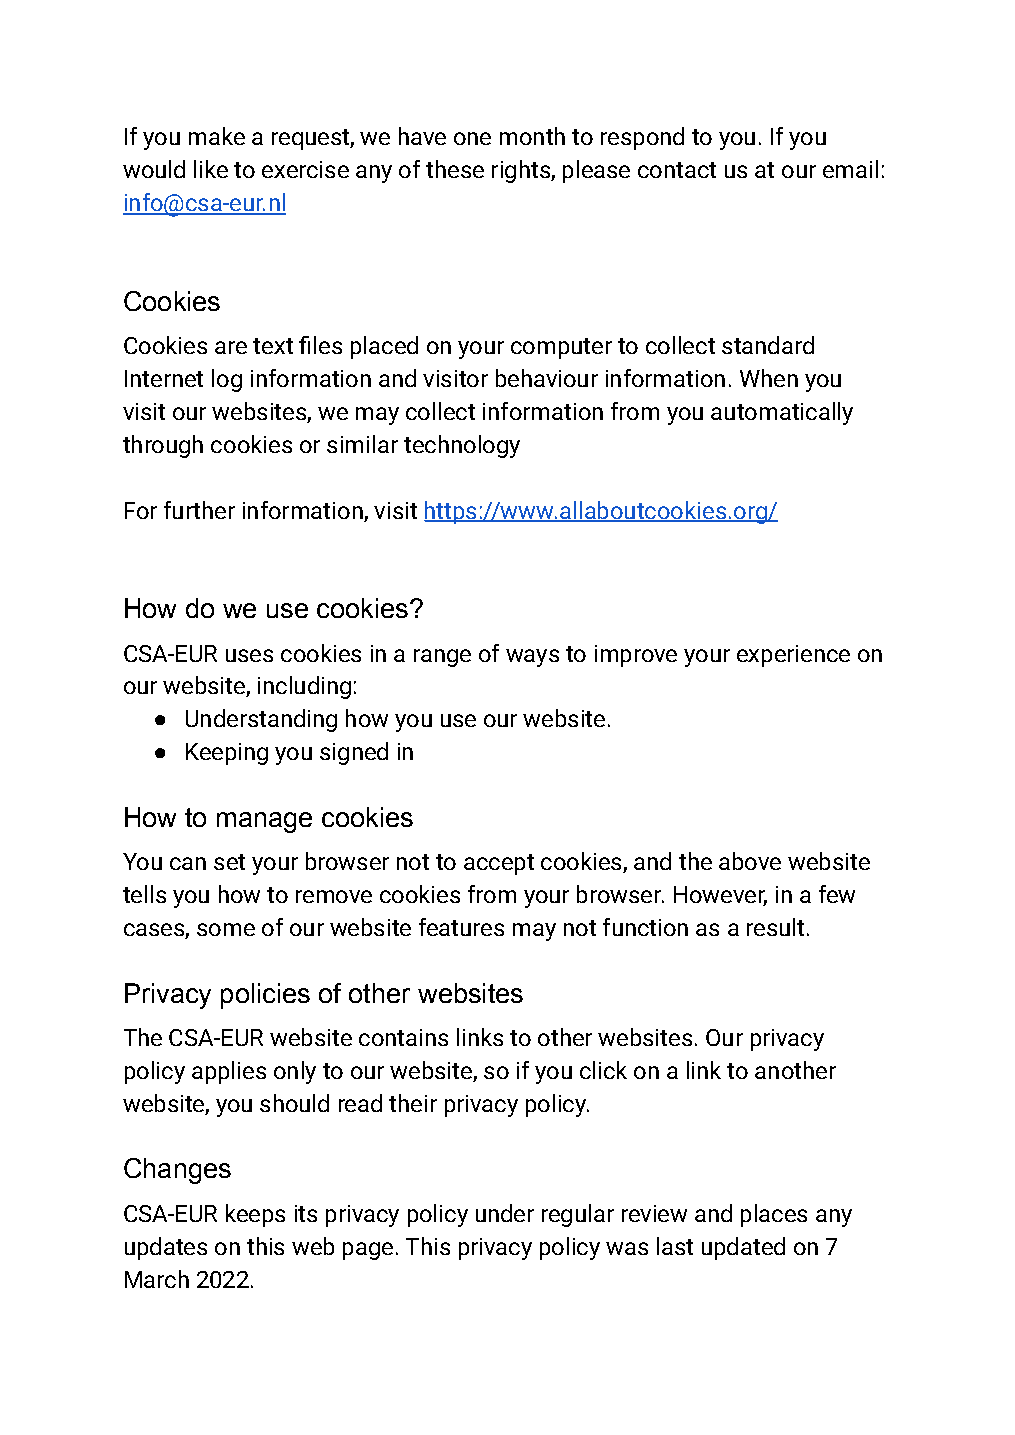 The width and height of the screenshot is (1015, 1435). I want to click on features, so click(461, 927).
